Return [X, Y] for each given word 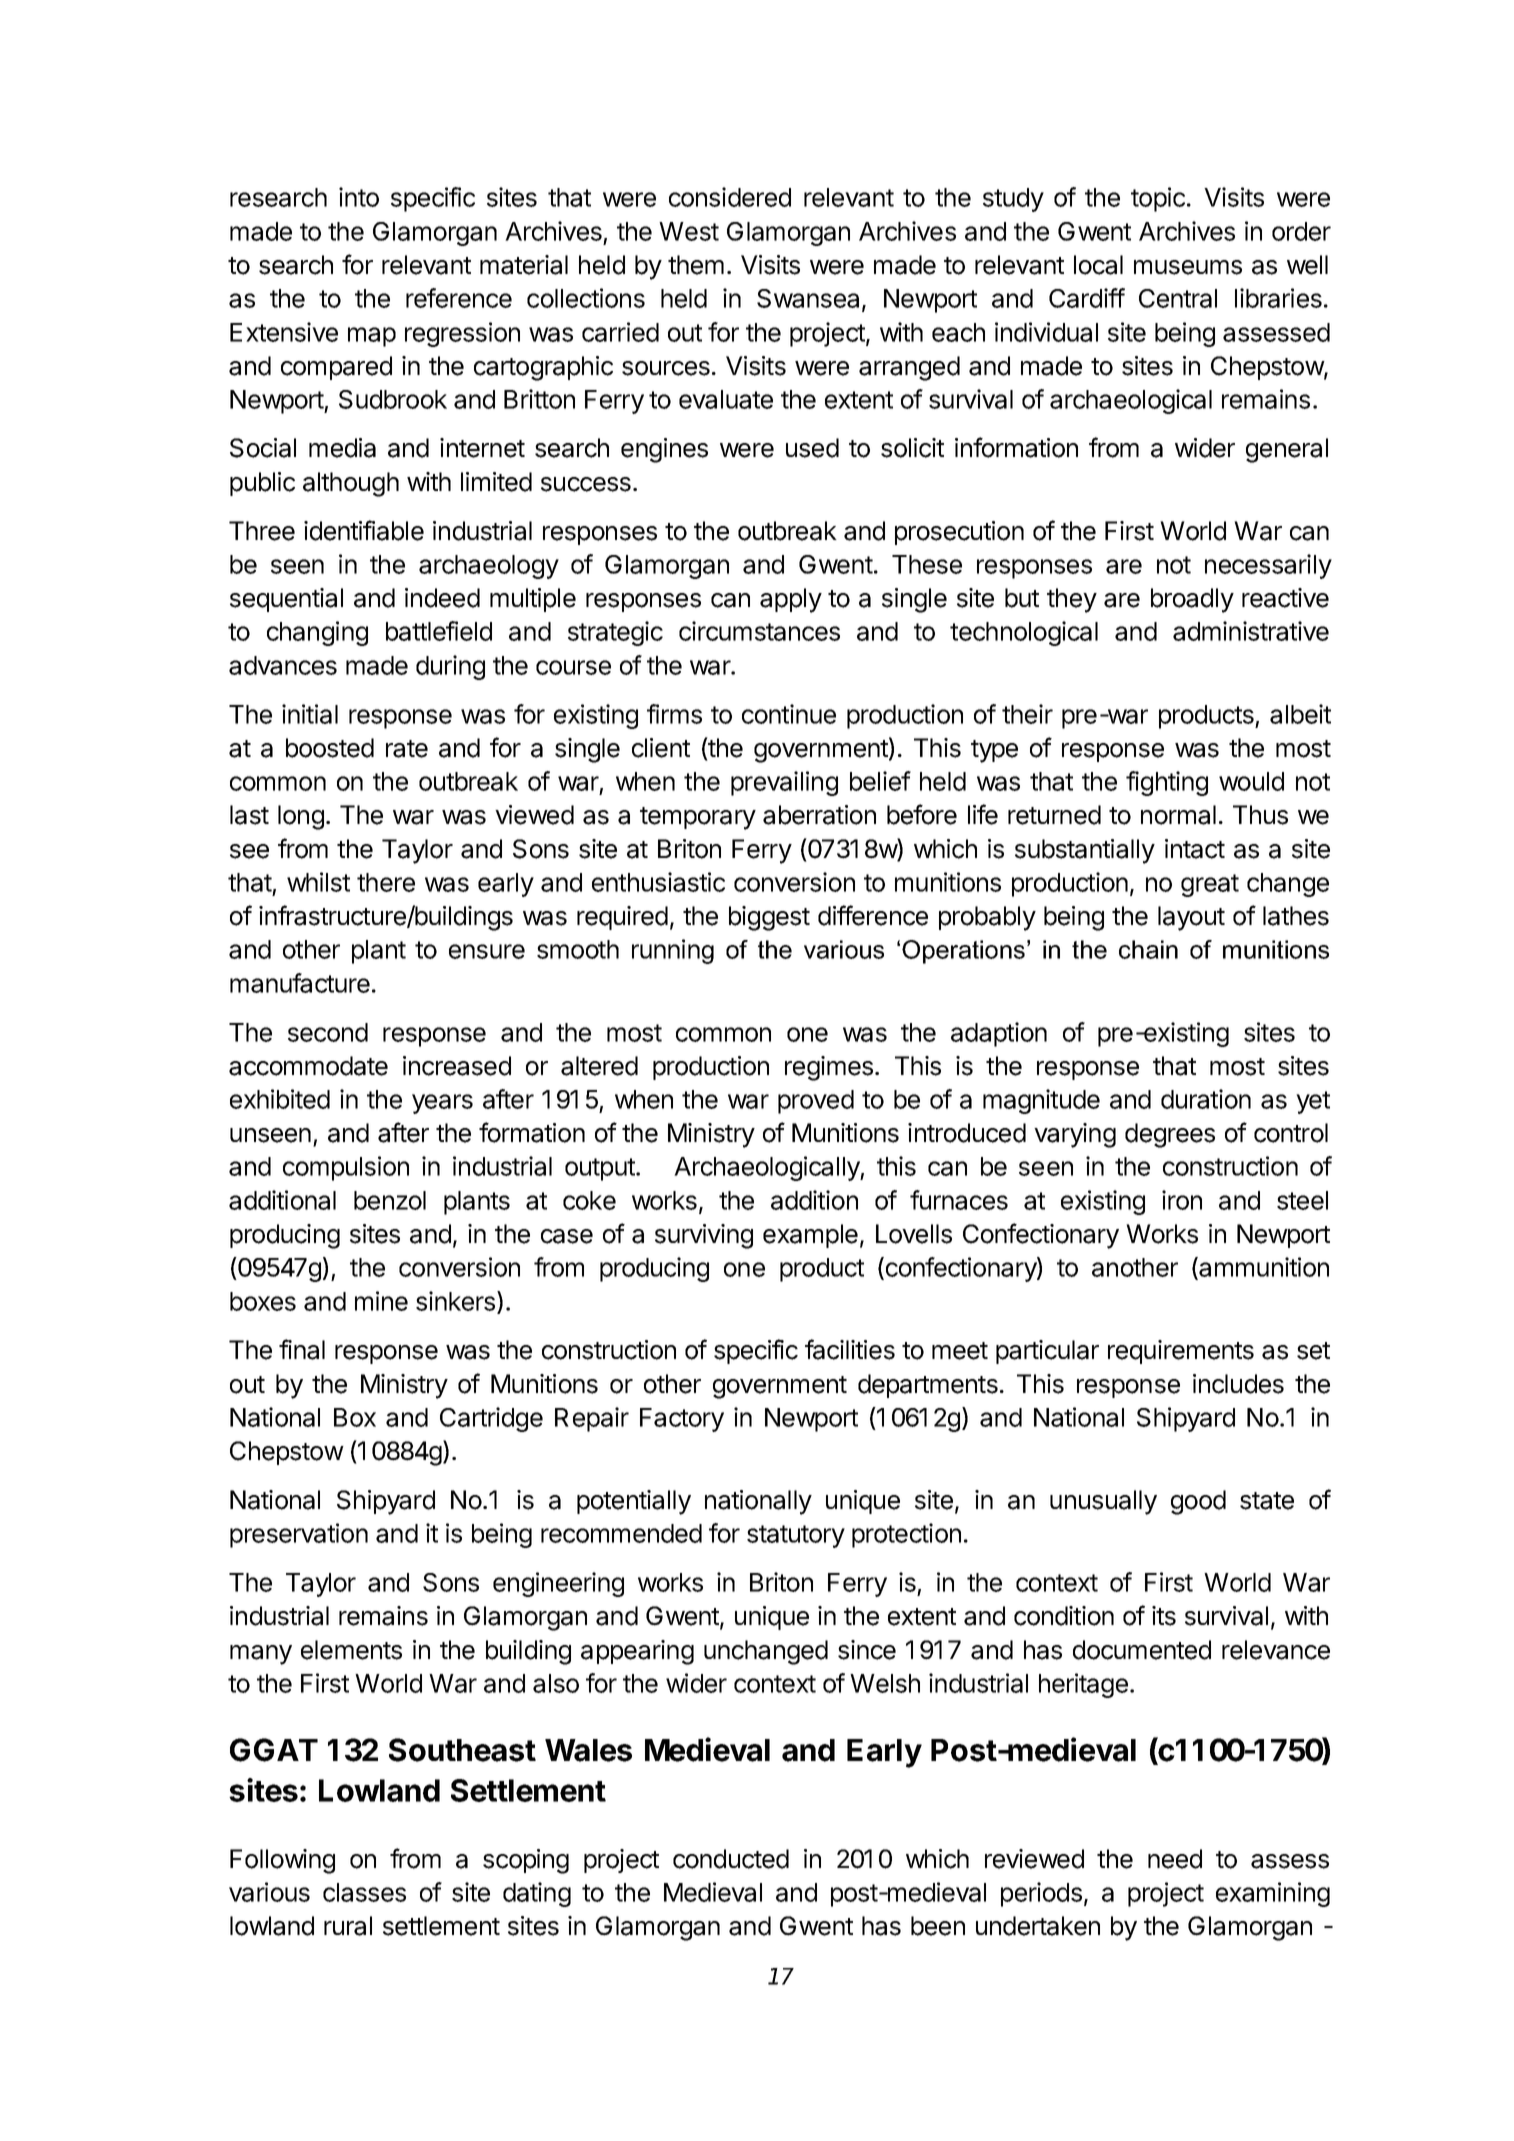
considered [730, 197]
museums [1188, 267]
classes [364, 1892]
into [359, 197]
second [328, 1032]
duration [1206, 1099]
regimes [829, 1068]
